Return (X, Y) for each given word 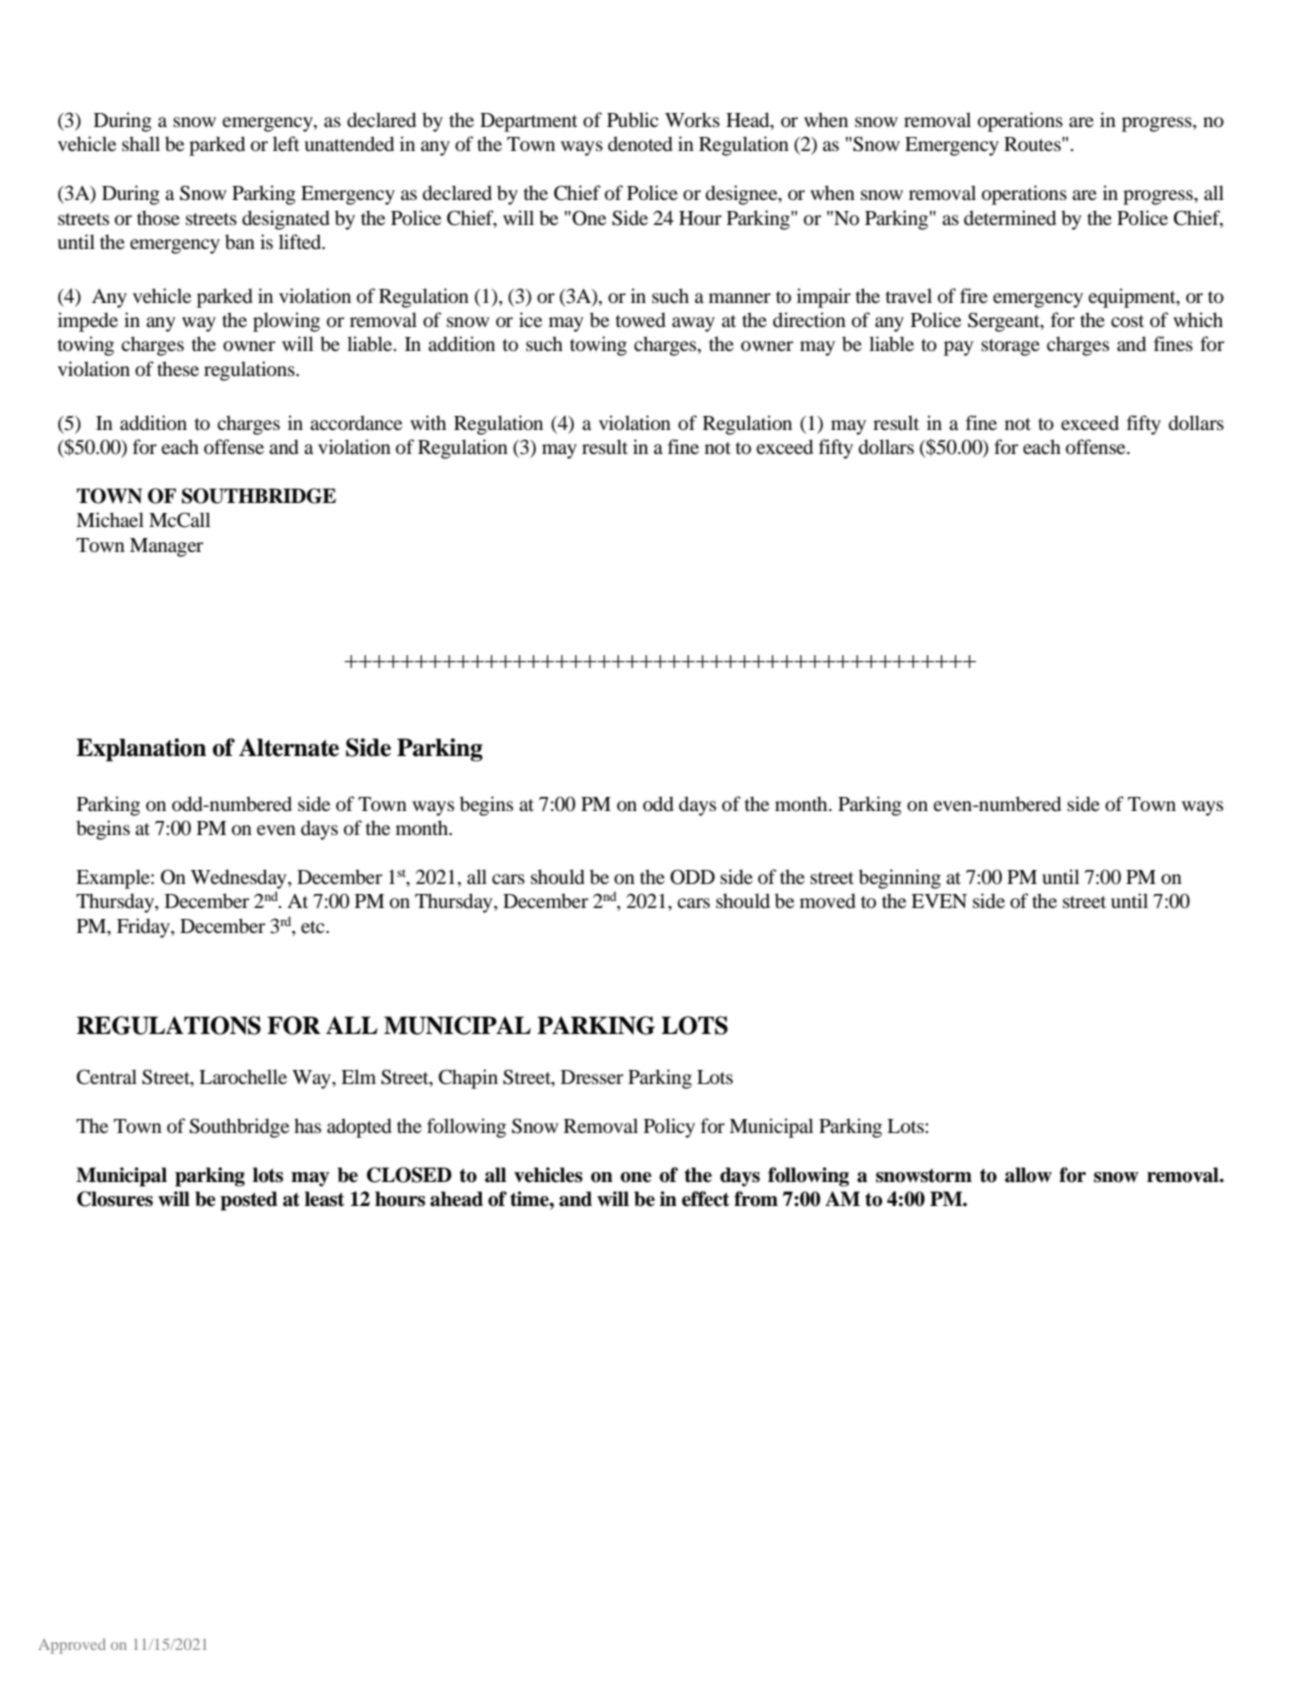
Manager (166, 547)
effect (705, 1199)
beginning (900, 879)
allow (1028, 1175)
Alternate (289, 747)
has (307, 1125)
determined (1010, 218)
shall (141, 143)
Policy (669, 1128)
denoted (640, 144)
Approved (72, 1646)
